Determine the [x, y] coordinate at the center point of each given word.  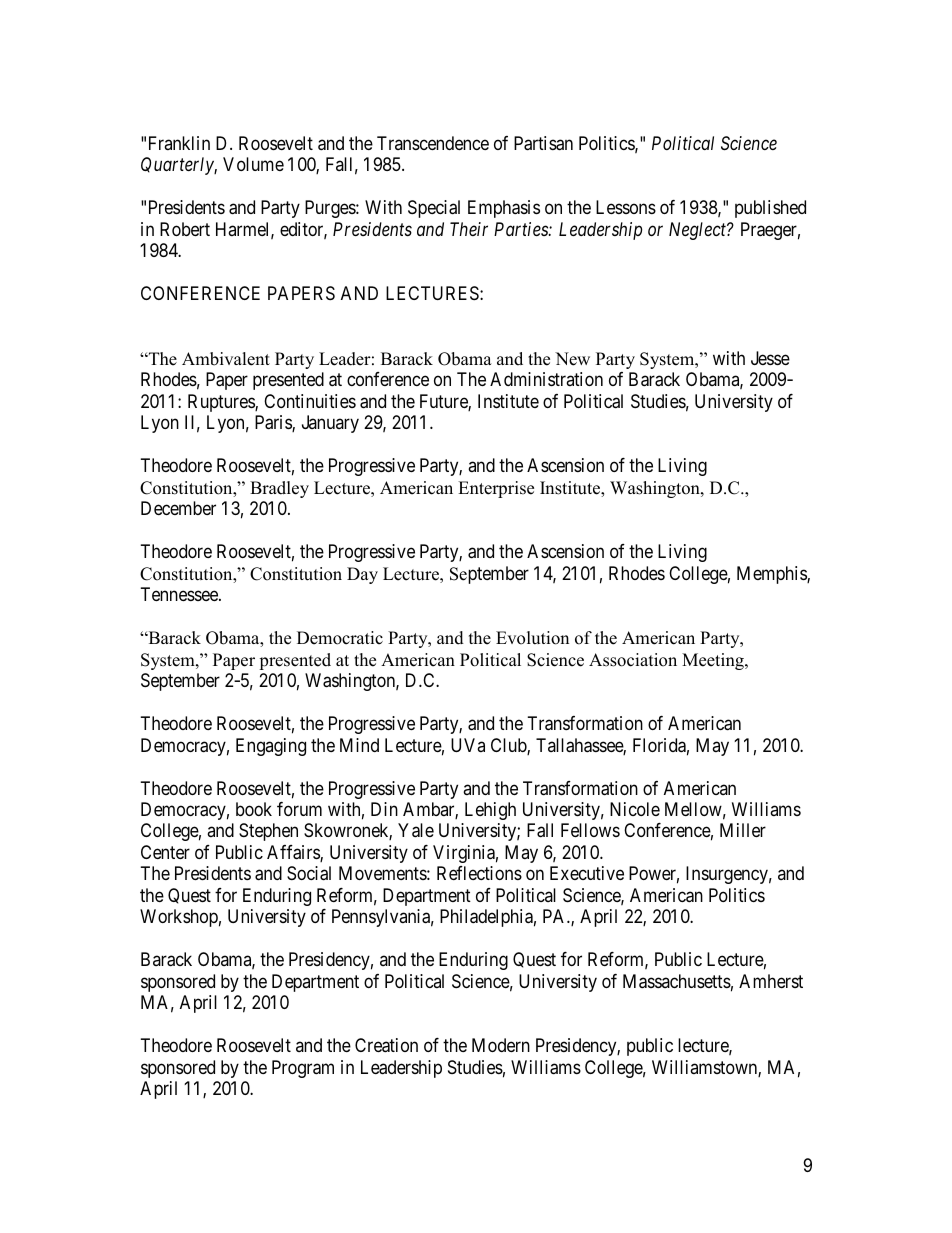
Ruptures [222, 403]
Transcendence [433, 143]
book [254, 809]
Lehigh [490, 811]
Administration [546, 379]
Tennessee [180, 594]
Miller [743, 830]
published [770, 209]
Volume [253, 164]
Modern [501, 1045]
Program [303, 1069]
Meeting [714, 661]
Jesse [770, 358]
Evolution [532, 638]
